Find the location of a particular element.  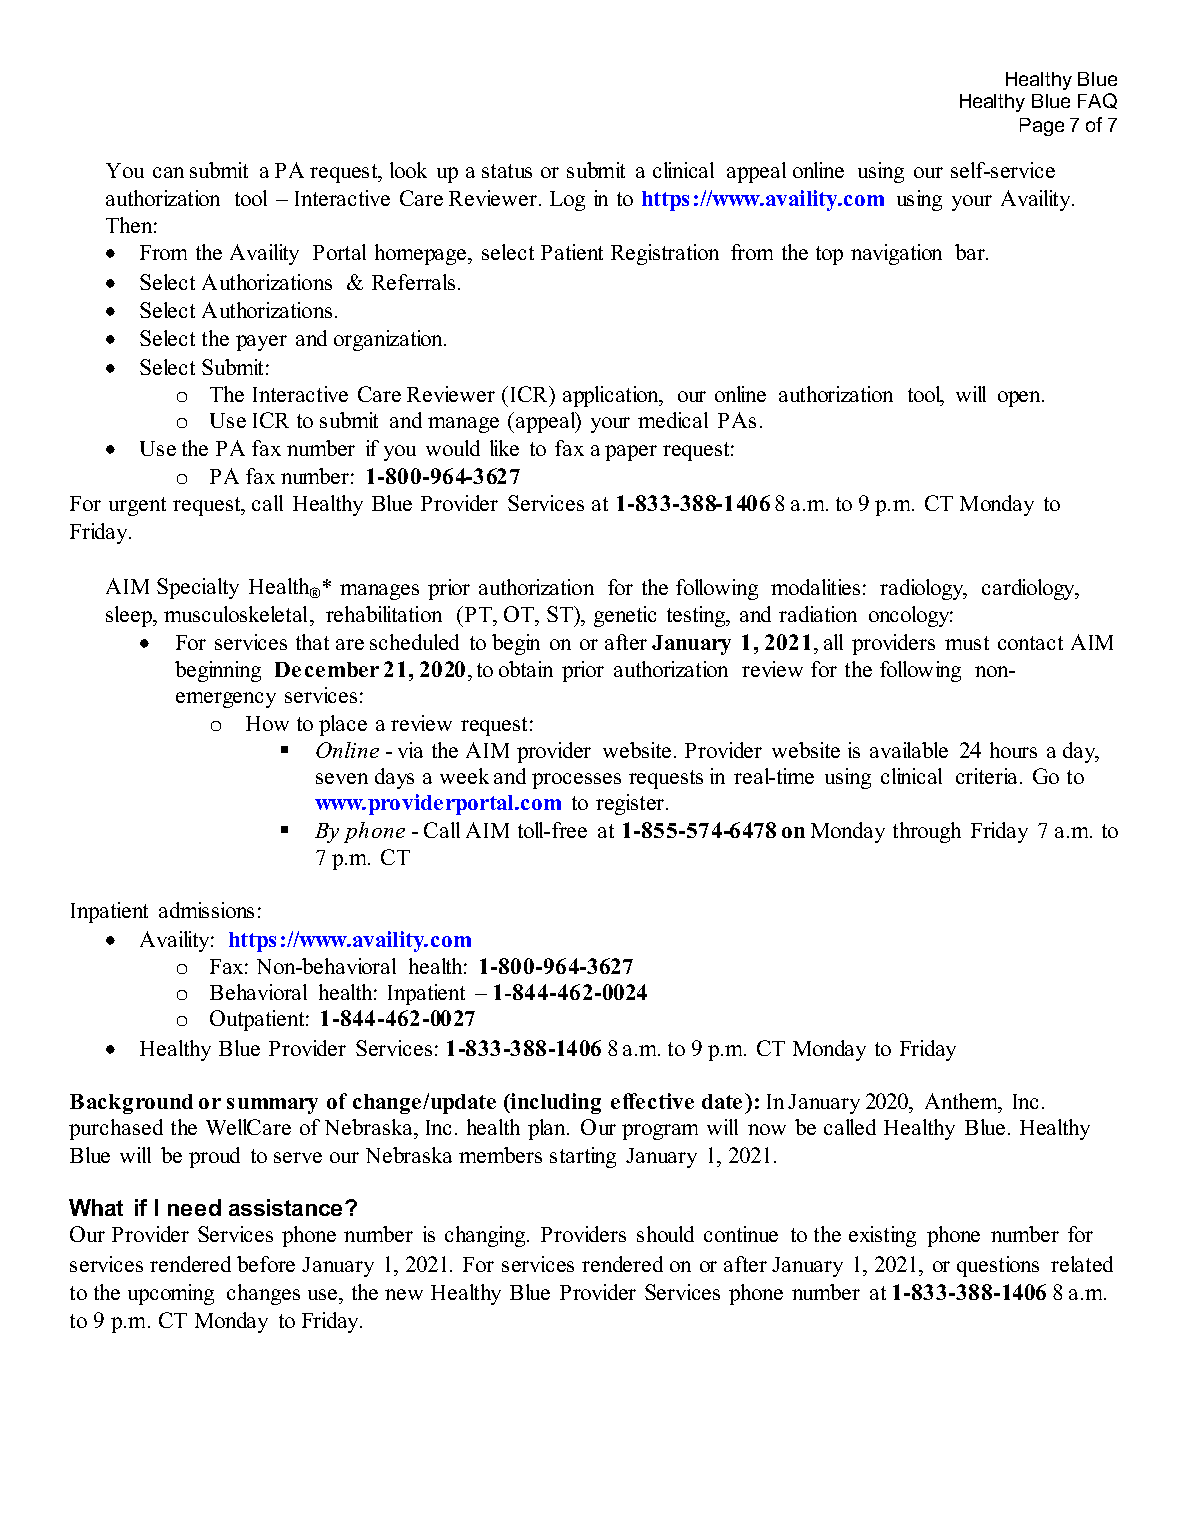

obtain is located at coordinates (526, 669).
